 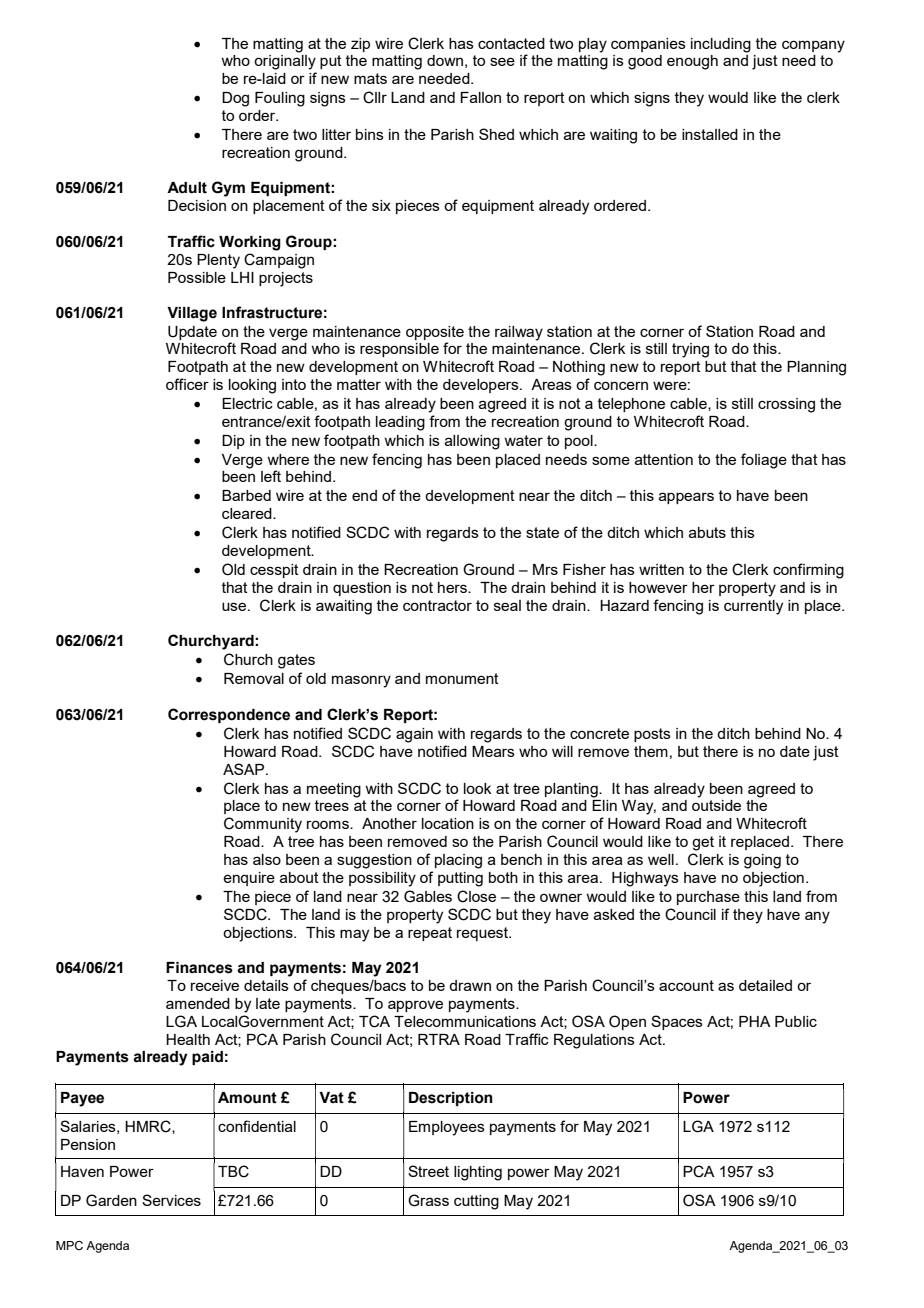 I want to click on enough, so click(x=692, y=62).
